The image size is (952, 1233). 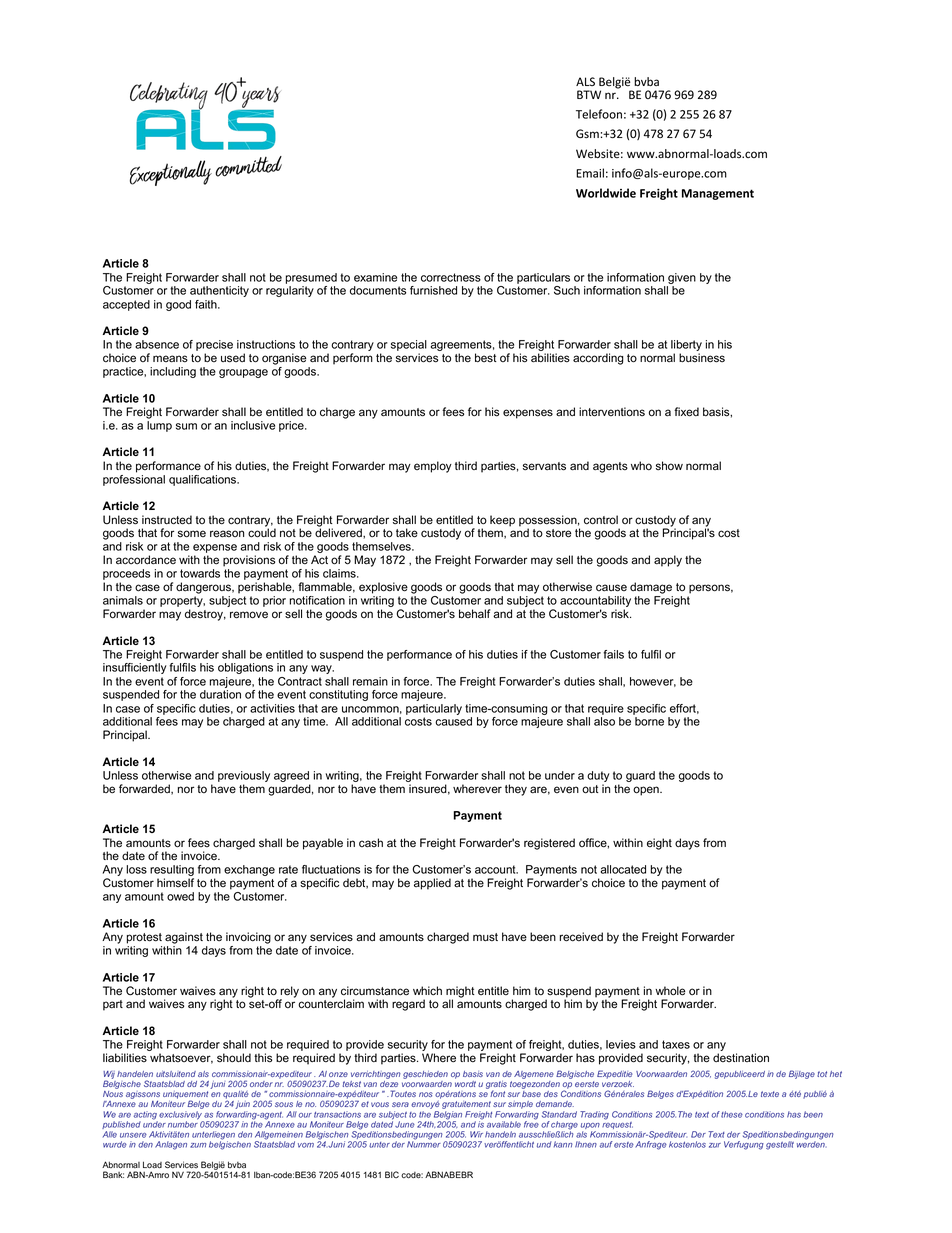 I want to click on Wir, so click(x=476, y=1134).
